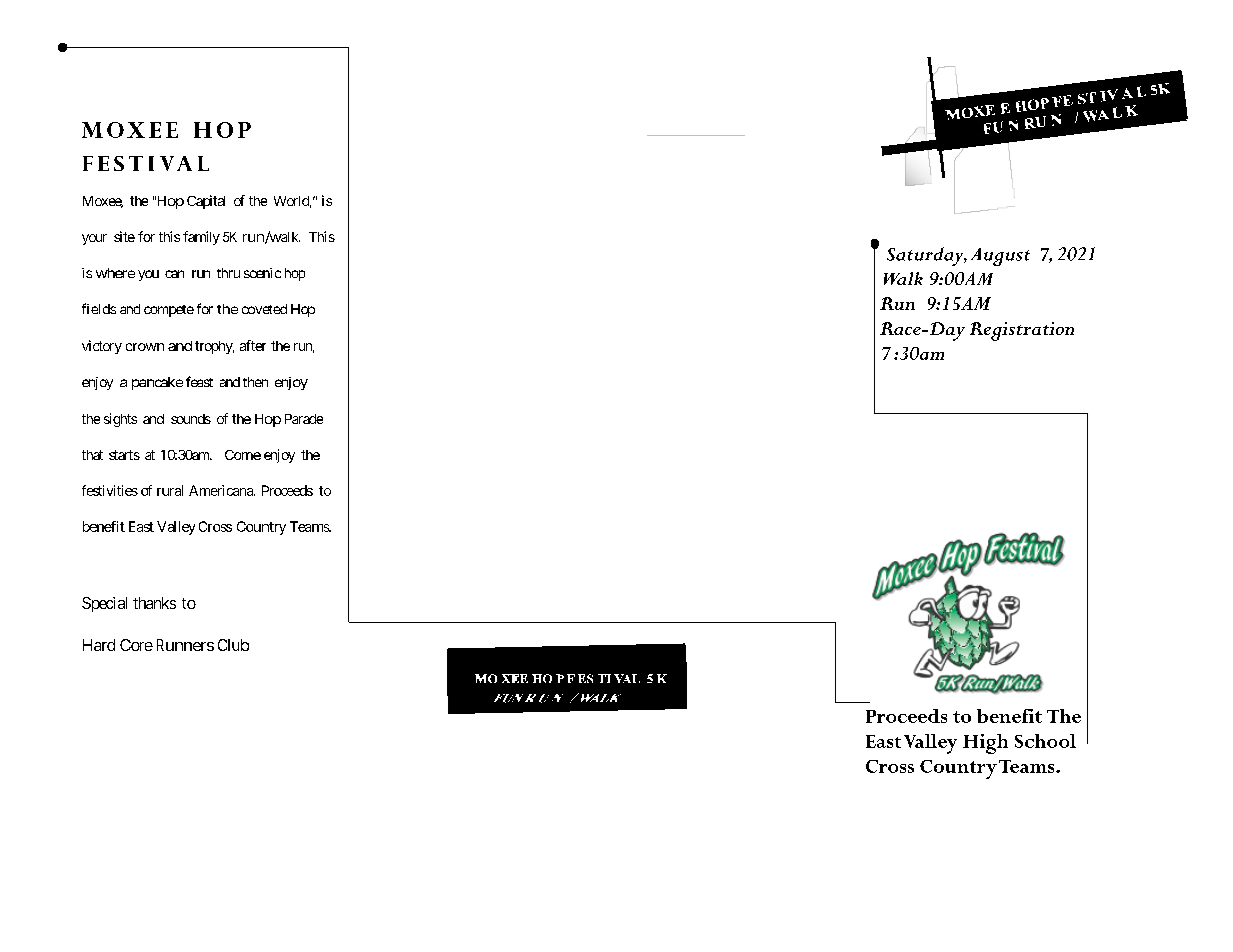 The width and height of the page is (1233, 952). Describe the element at coordinates (1045, 741) in the page. I see `School` at that location.
